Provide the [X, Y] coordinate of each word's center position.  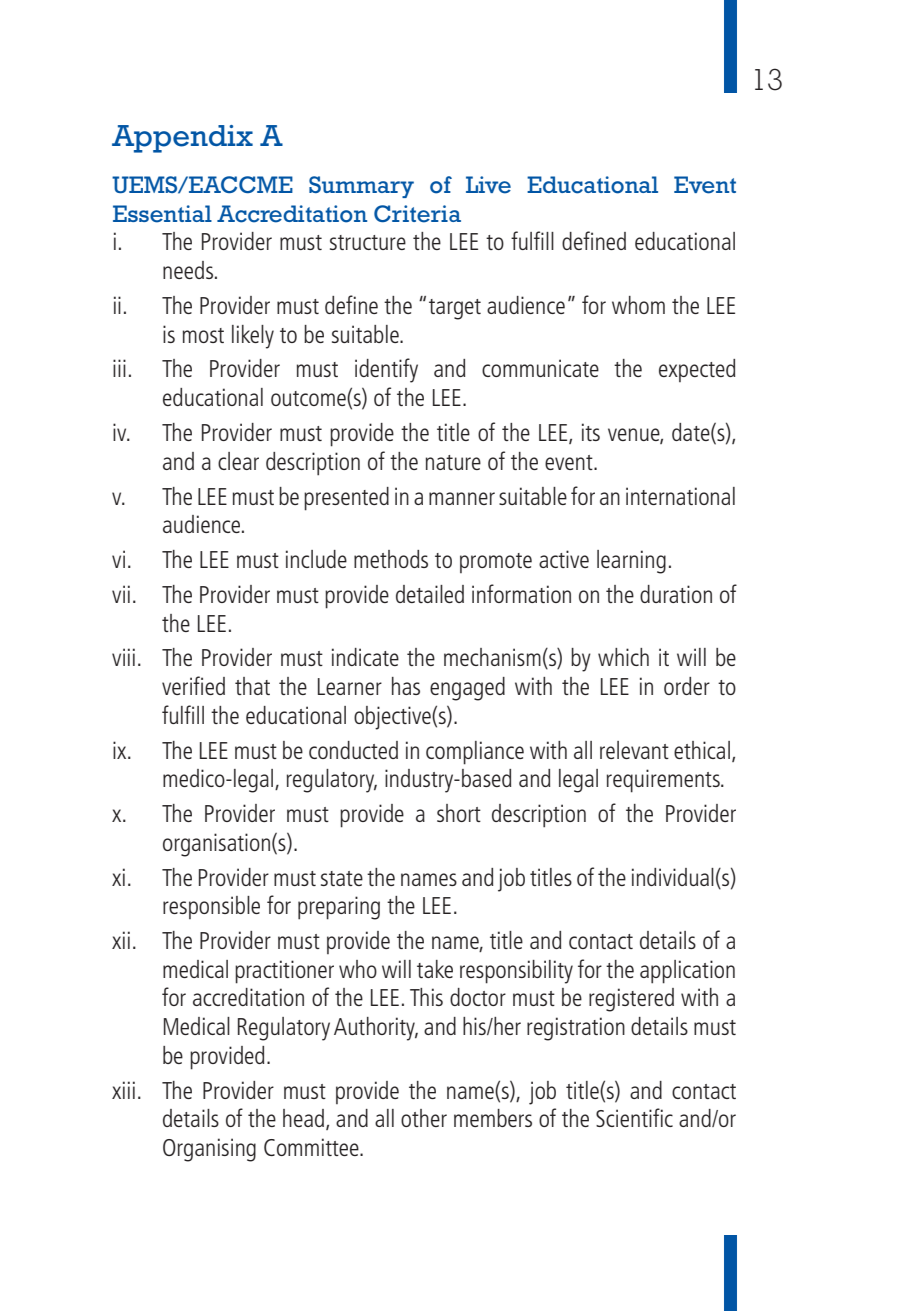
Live [488, 185]
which [623, 657]
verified [193, 685]
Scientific [634, 1117]
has [406, 686]
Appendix [182, 139]
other [424, 1118]
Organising [209, 1150]
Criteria [417, 214]
